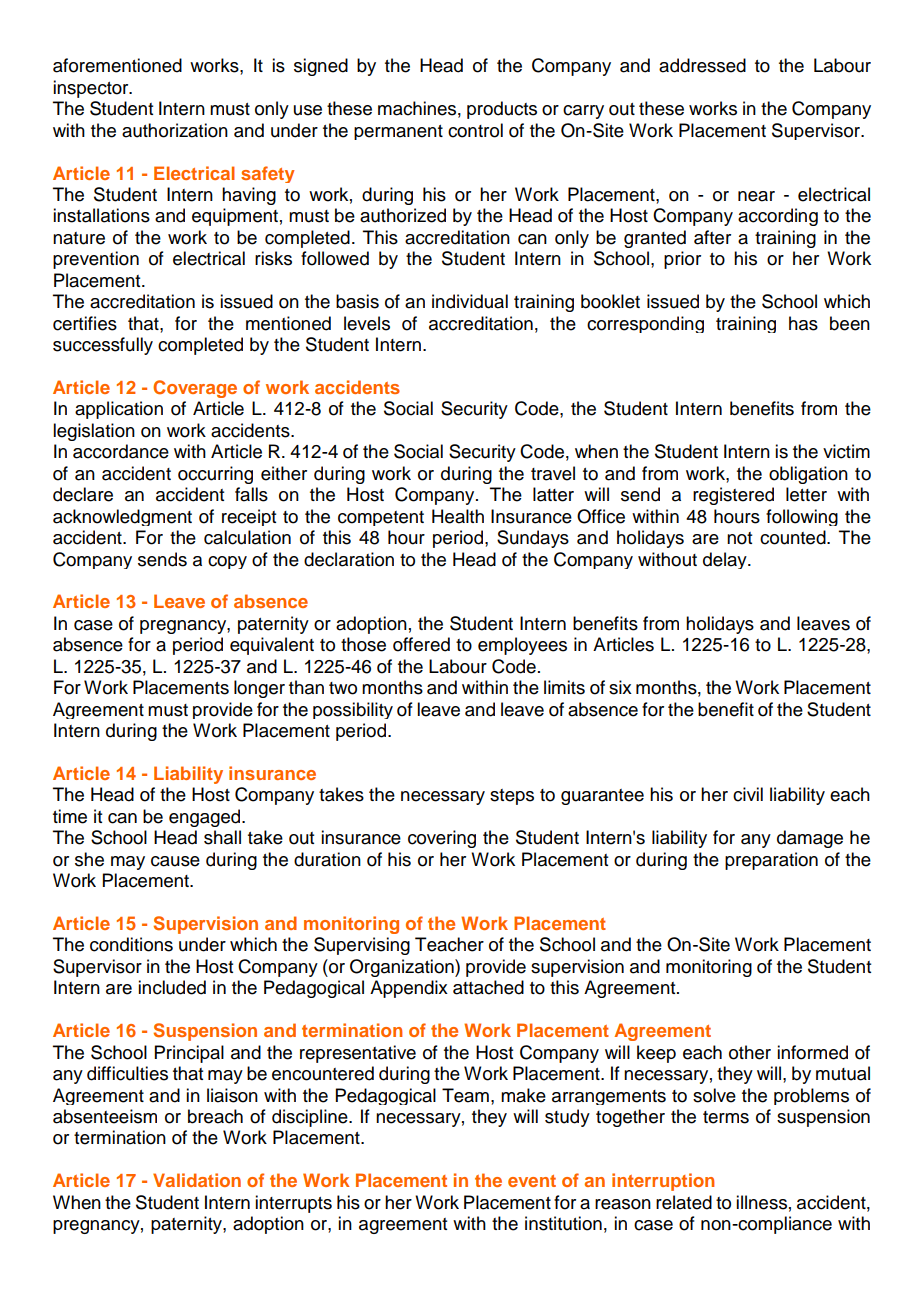  What do you see at coordinates (197, 1180) in the screenshot?
I see `Validation` at bounding box center [197, 1180].
